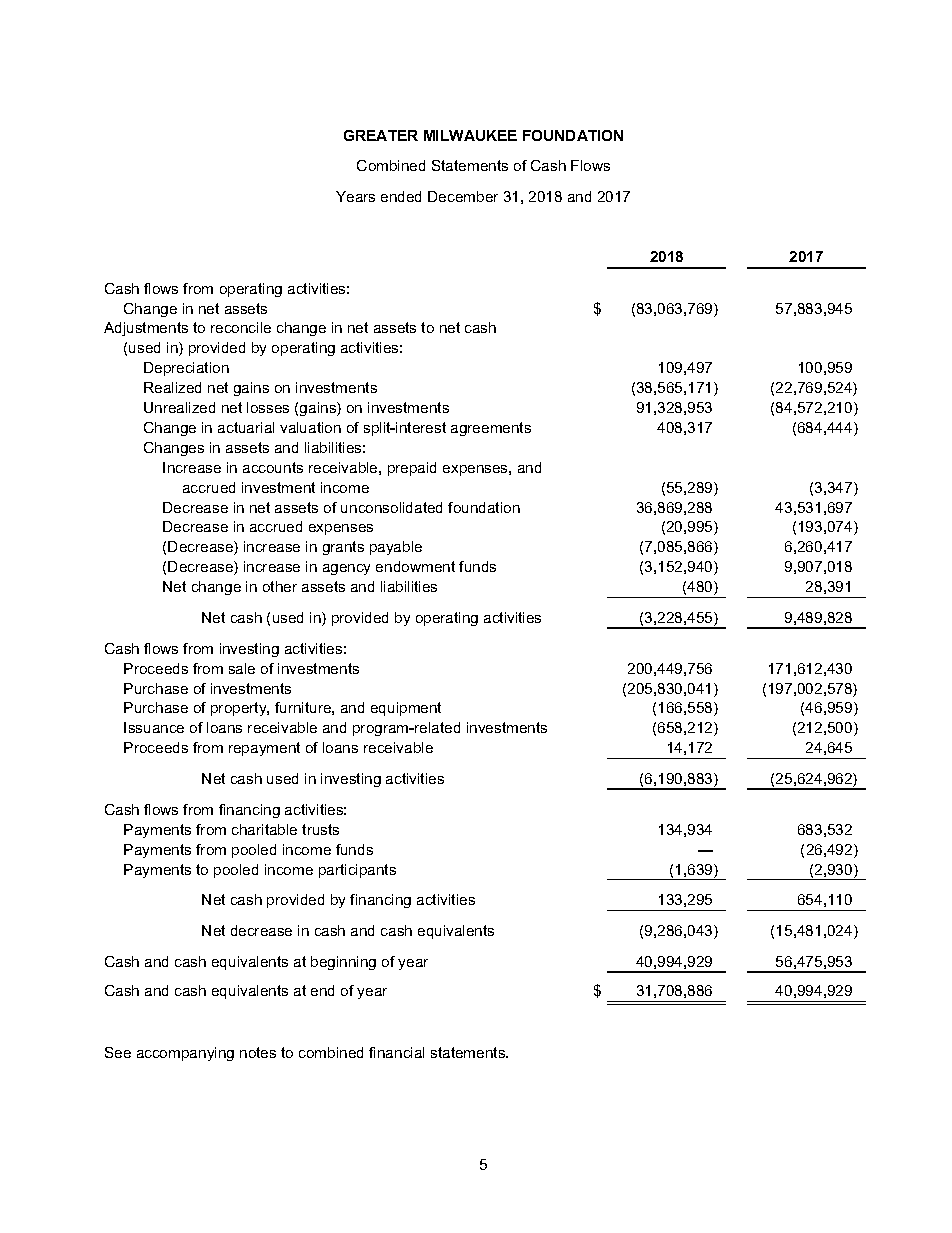 The width and height of the image is (952, 1233). I want to click on notes, so click(258, 1052).
